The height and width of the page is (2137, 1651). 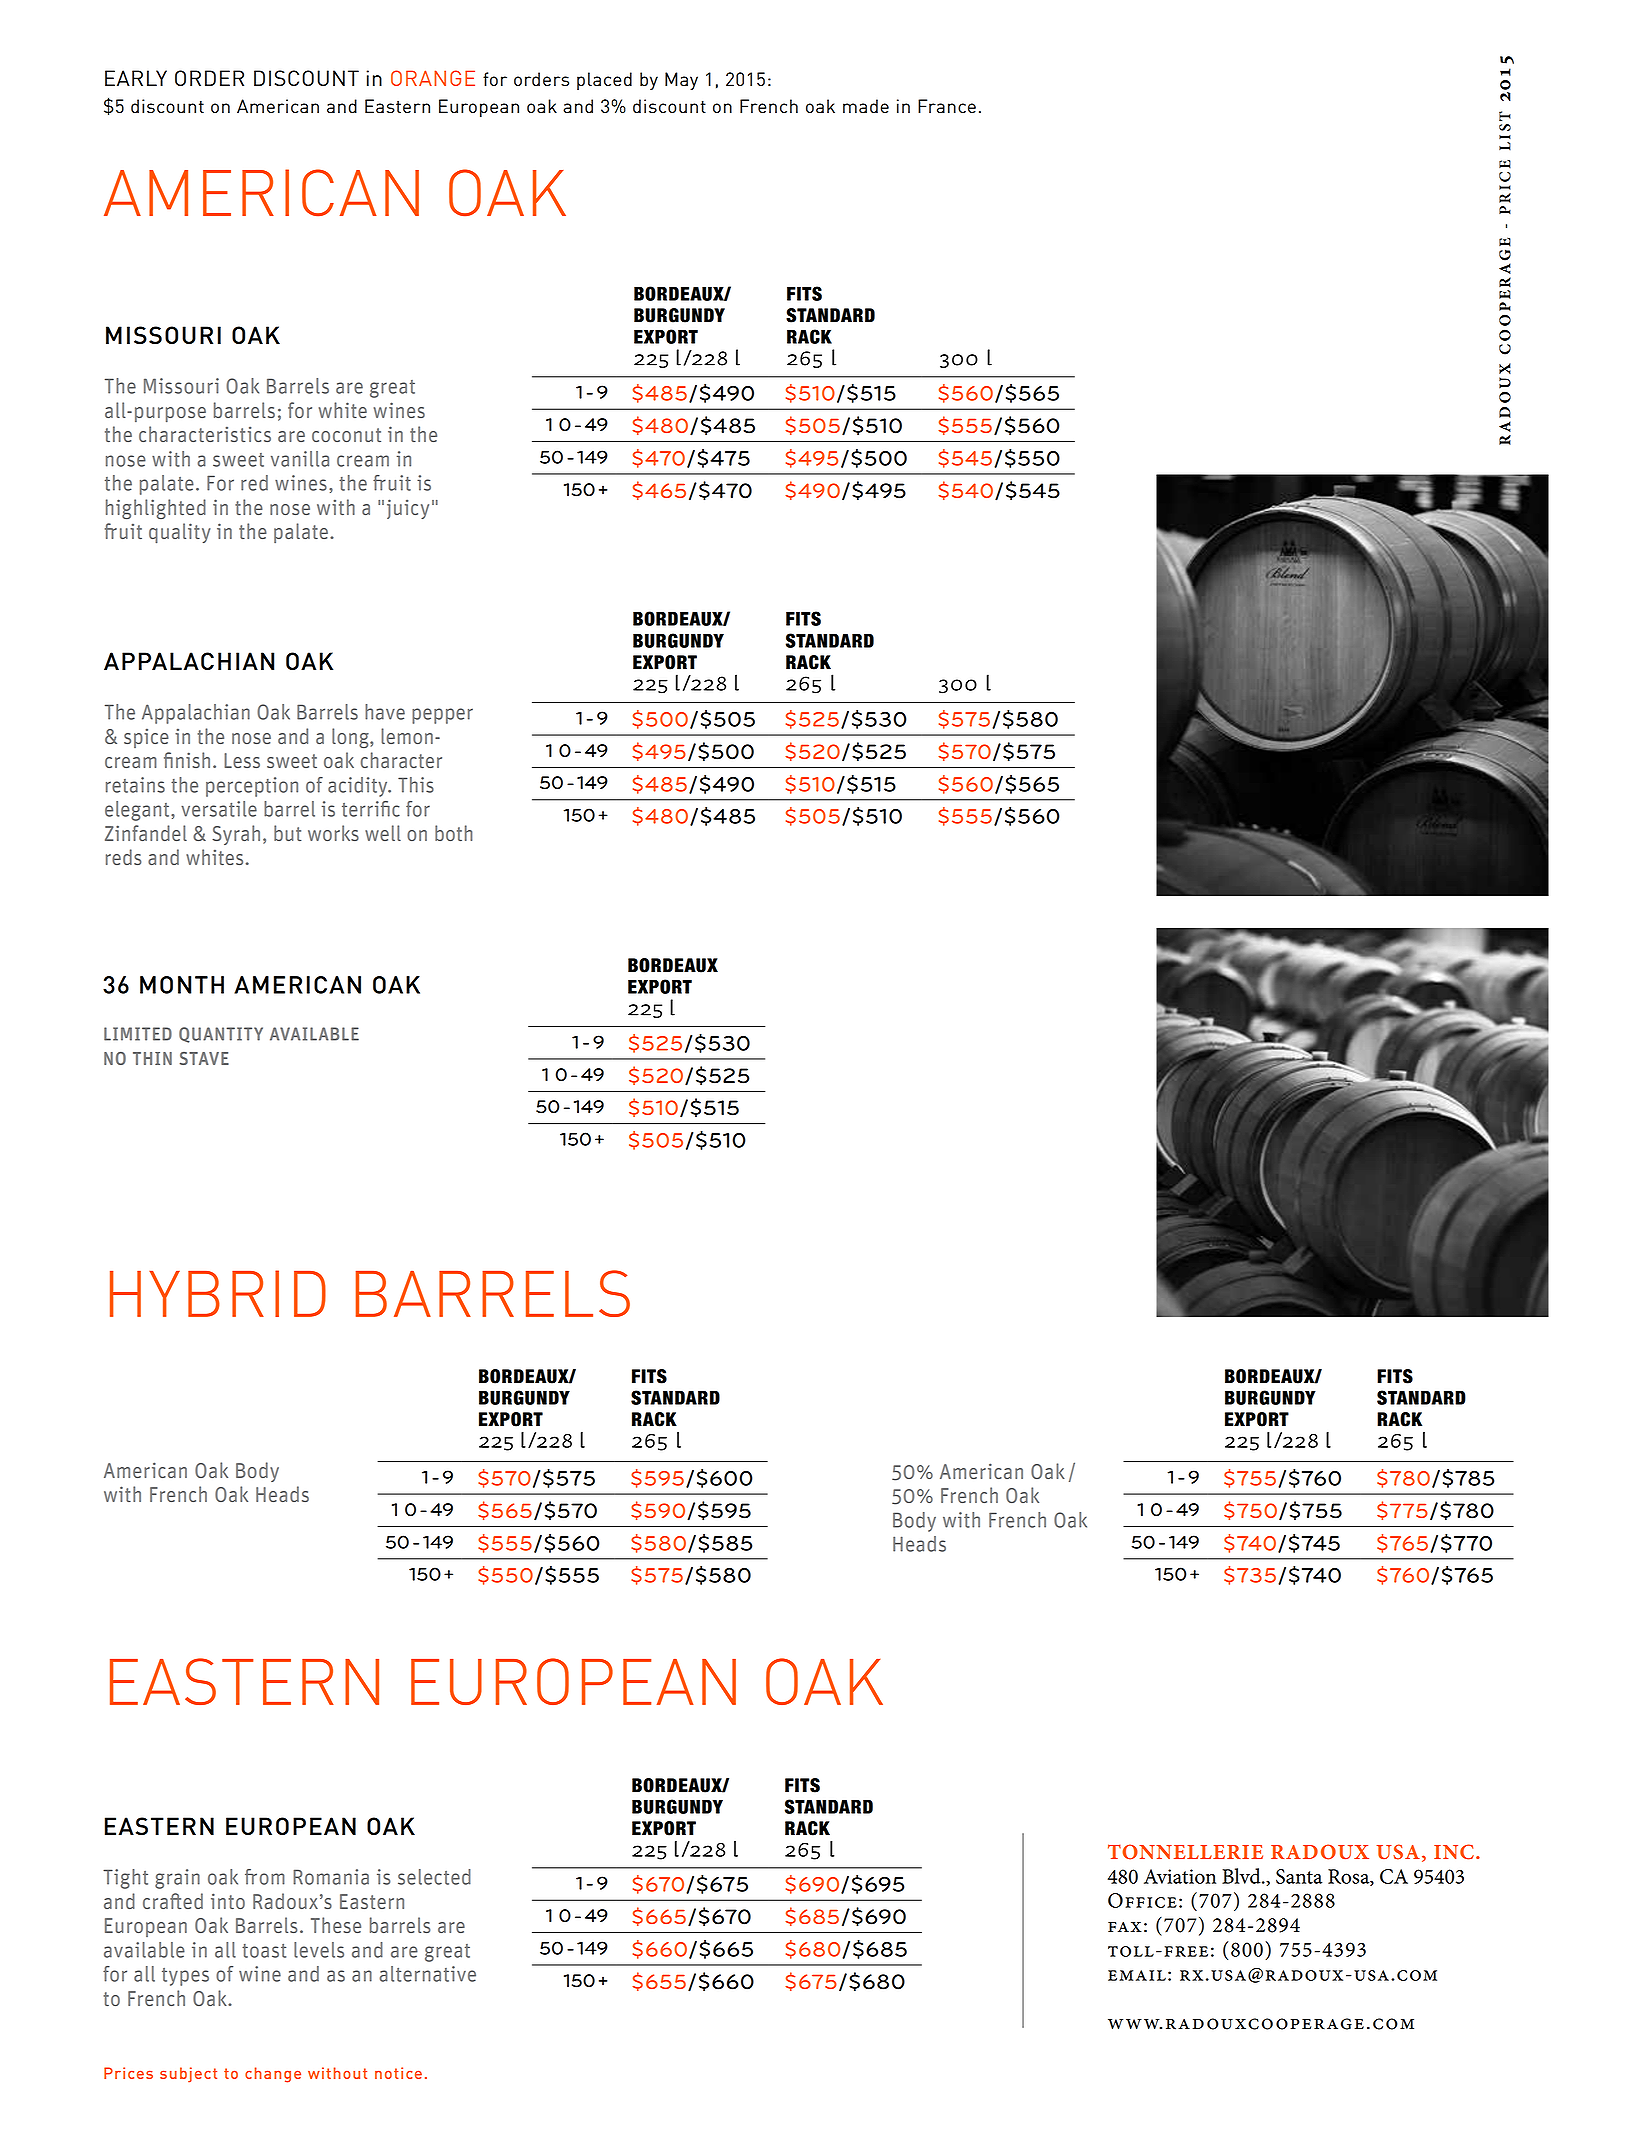 What do you see at coordinates (204, 1058) in the page?
I see `STAVE` at bounding box center [204, 1058].
